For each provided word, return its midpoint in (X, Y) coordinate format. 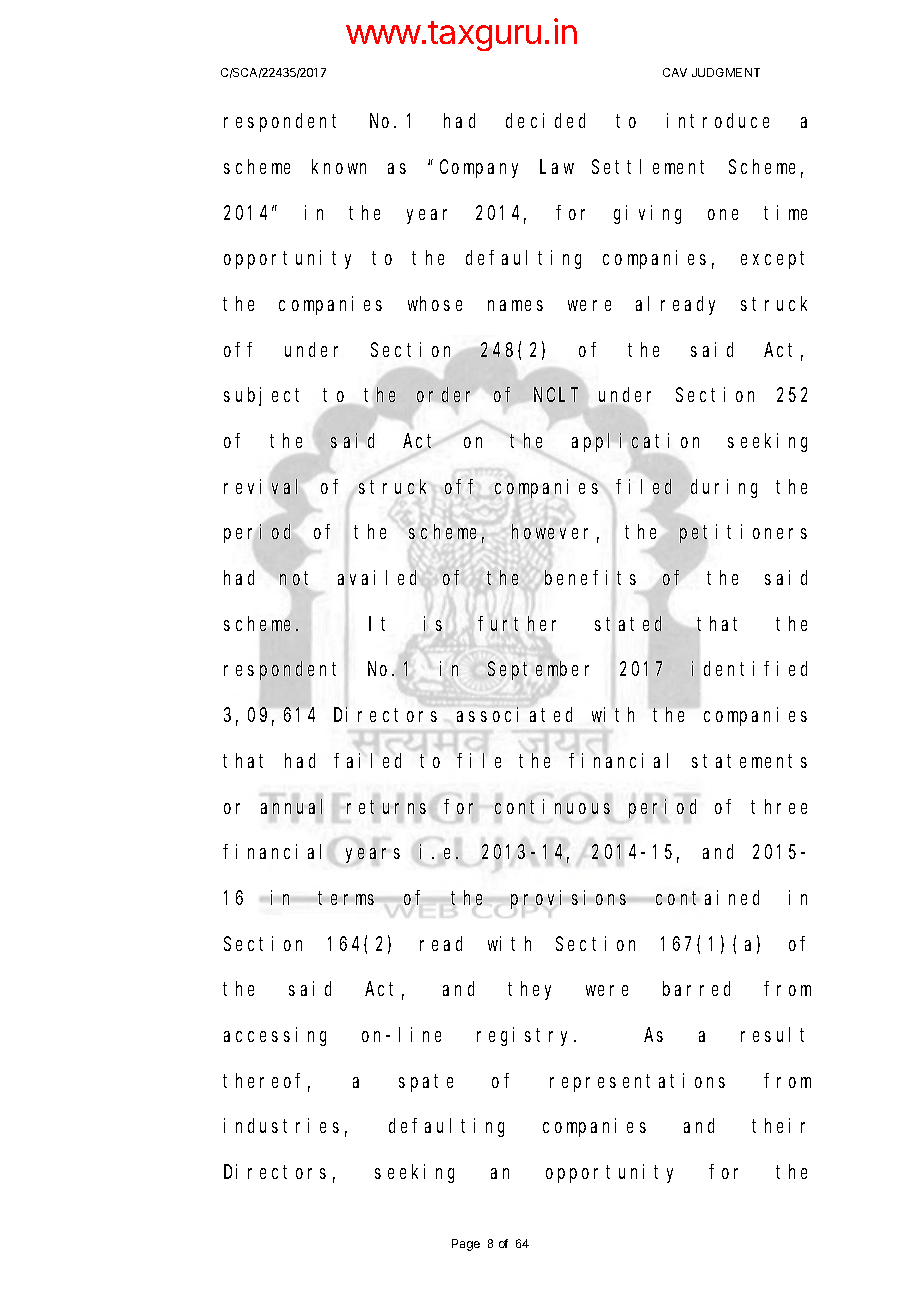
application (635, 442)
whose (435, 303)
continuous (552, 806)
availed (380, 577)
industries (281, 1125)
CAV (675, 72)
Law (557, 167)
